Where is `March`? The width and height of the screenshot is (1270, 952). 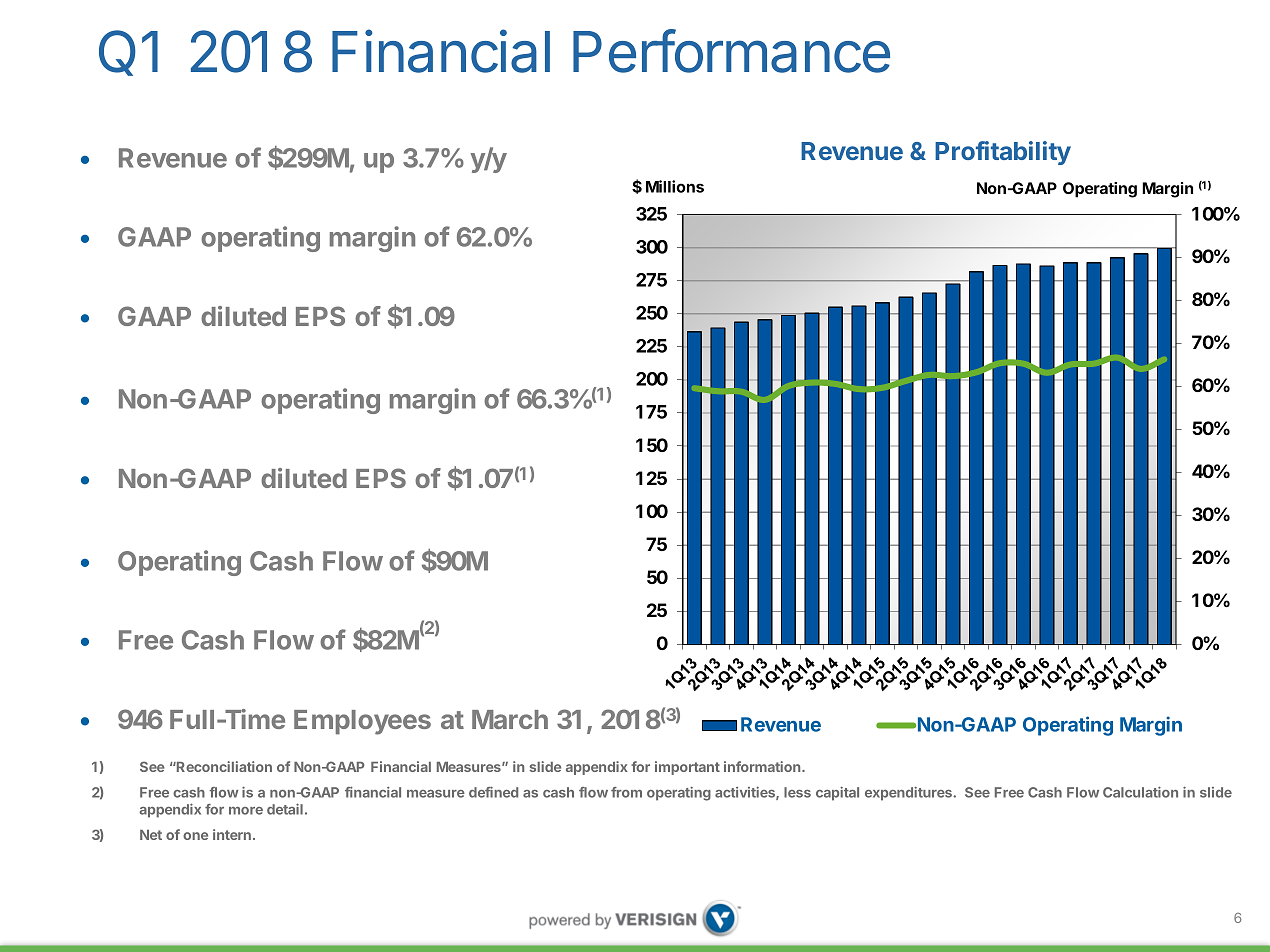
March is located at coordinates (510, 719).
